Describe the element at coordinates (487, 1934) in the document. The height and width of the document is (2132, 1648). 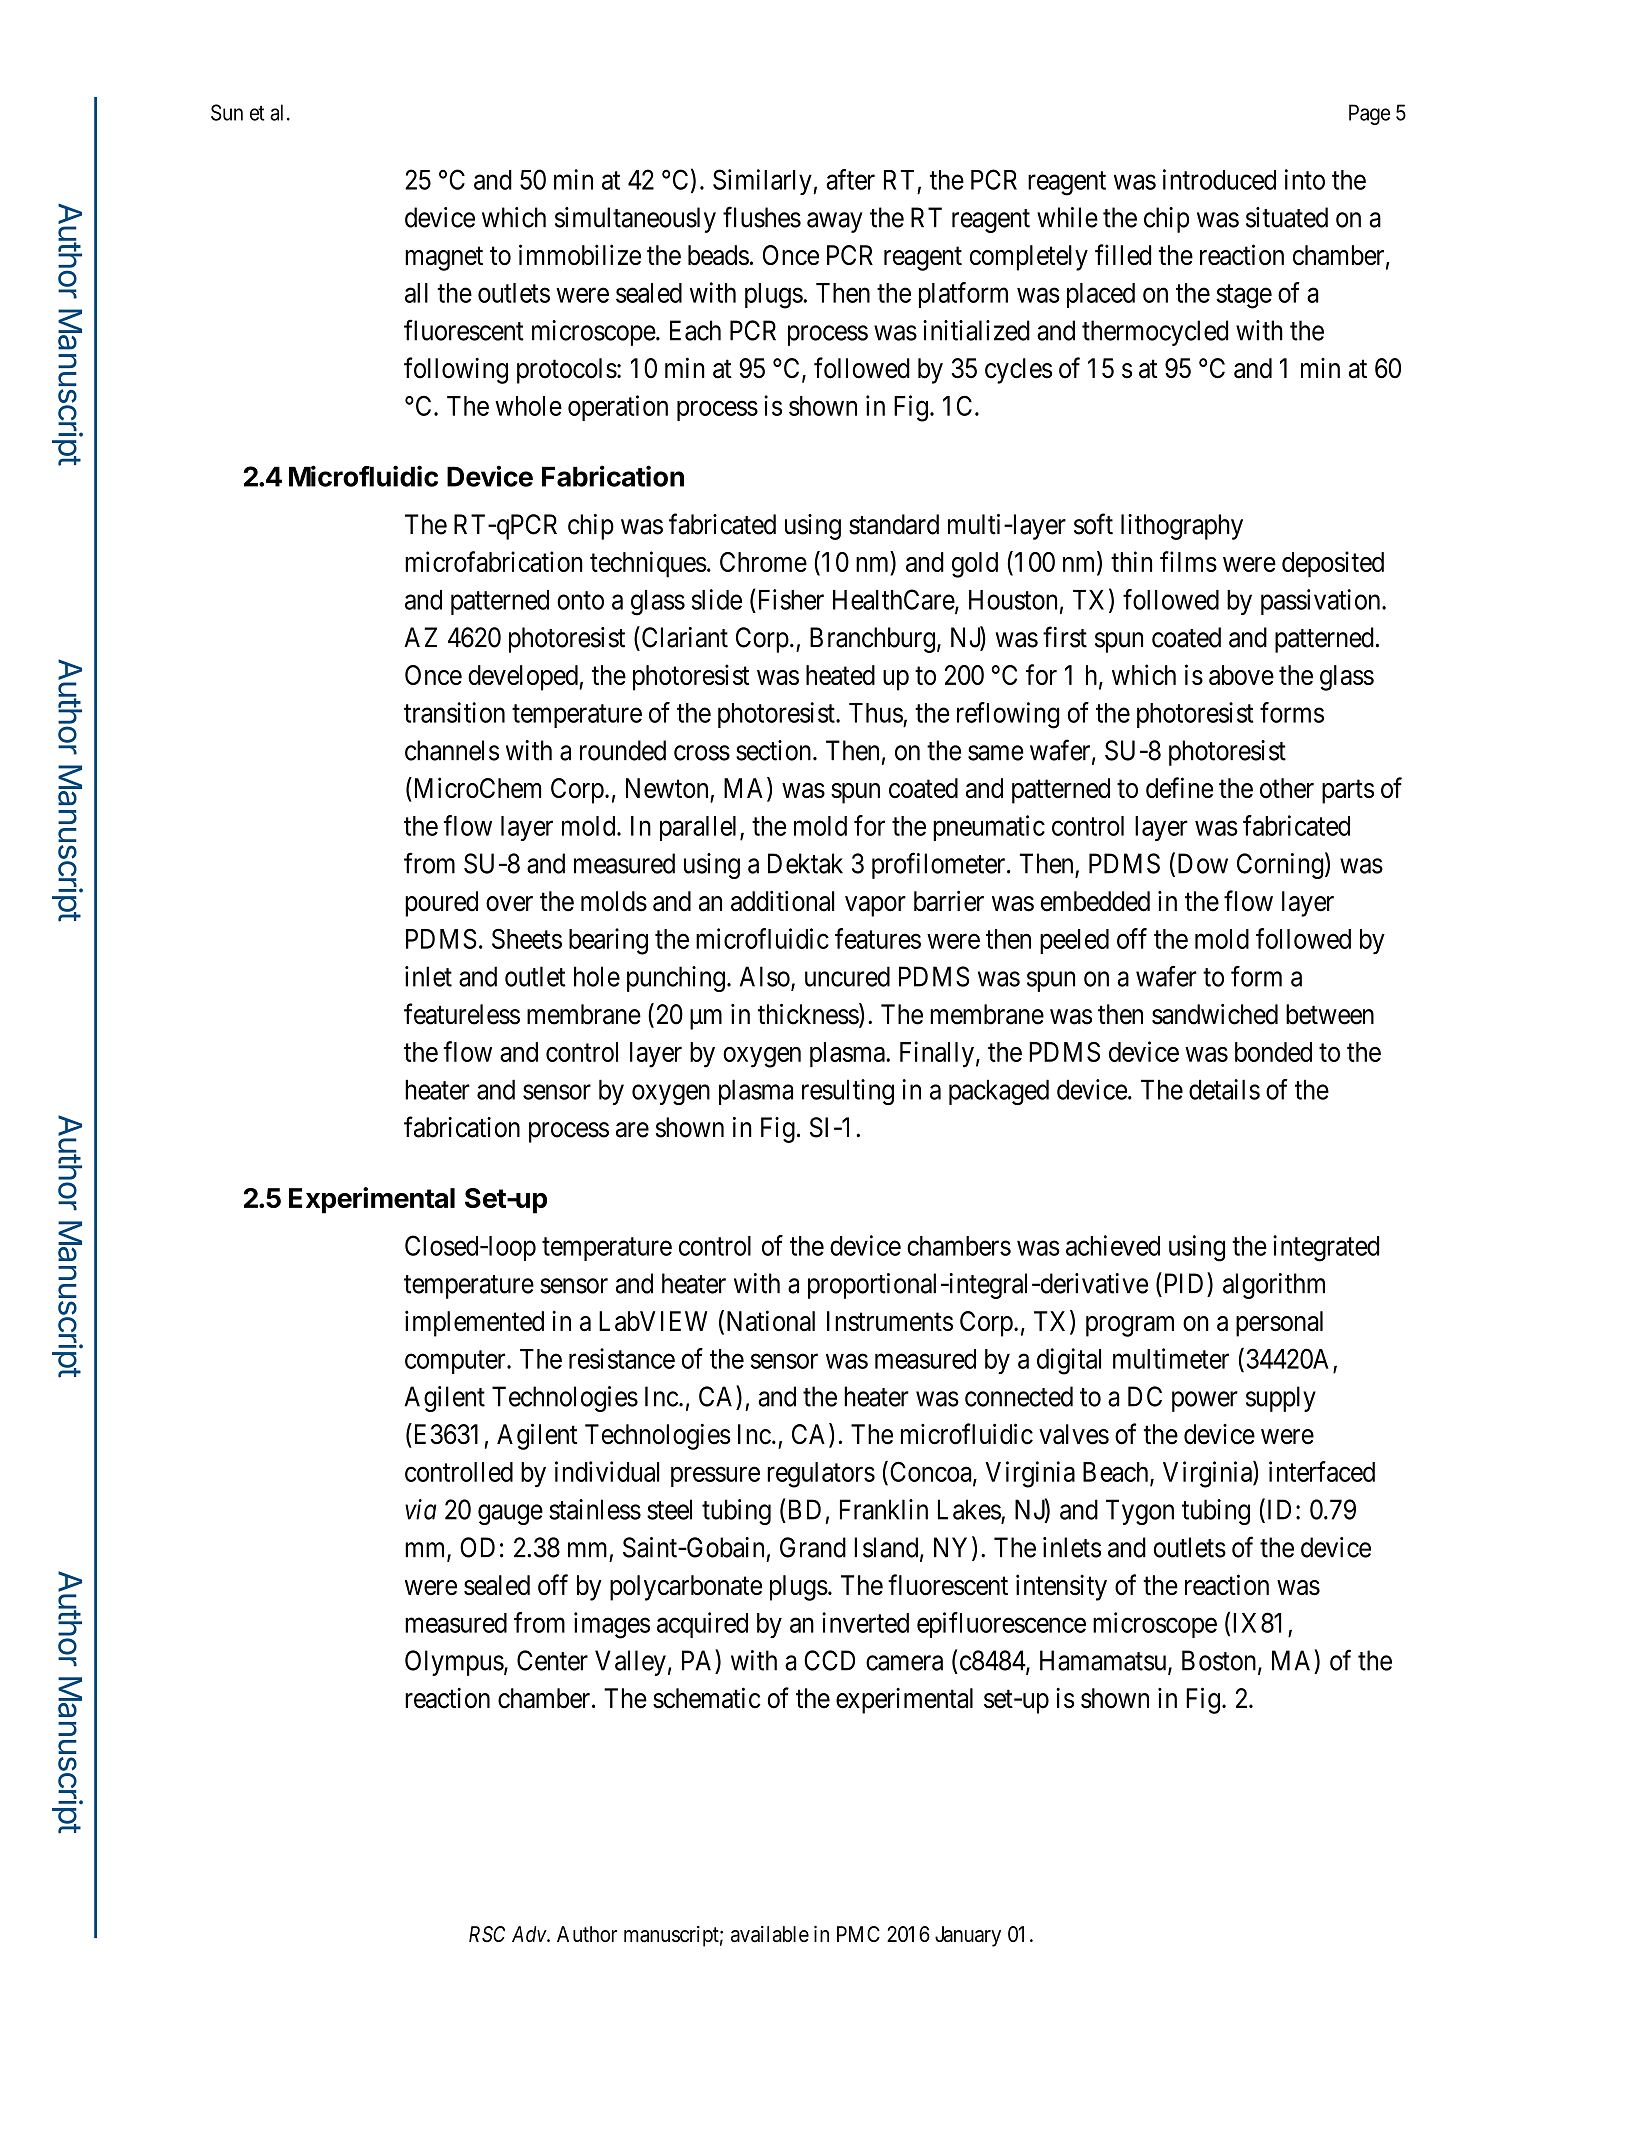
I see `RSC` at that location.
